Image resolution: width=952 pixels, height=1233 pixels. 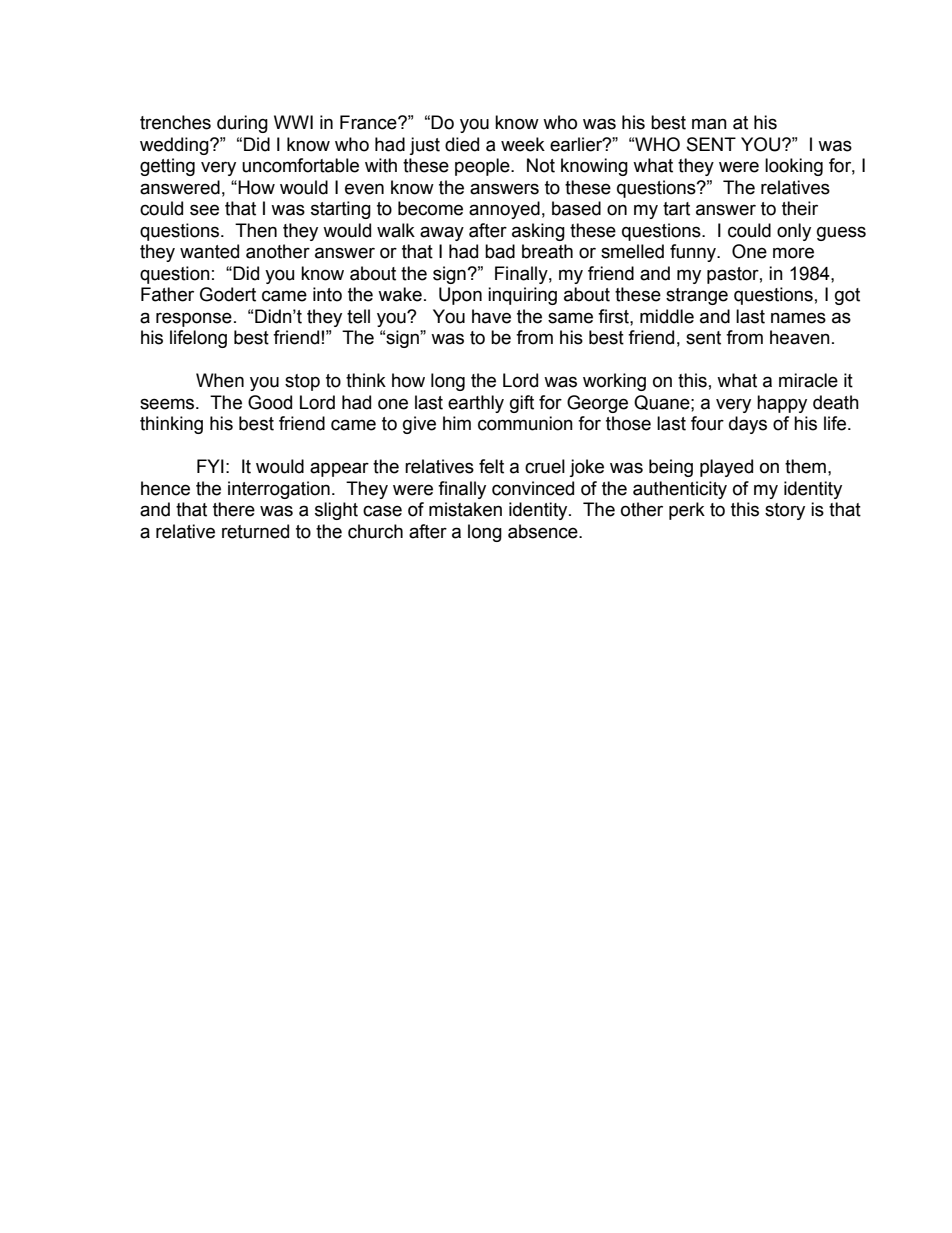 I want to click on week, so click(x=523, y=144).
